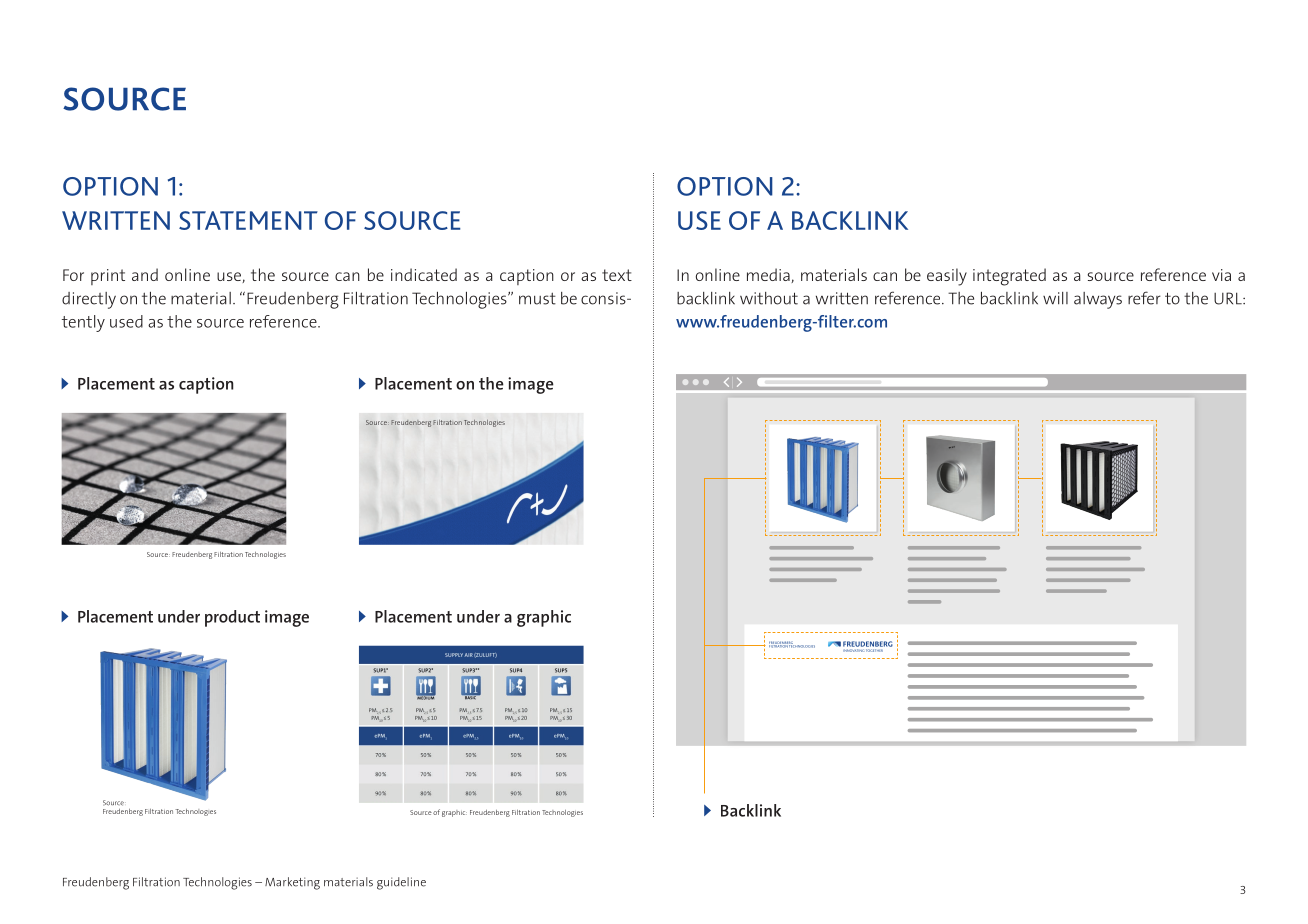 The width and height of the screenshot is (1308, 924). What do you see at coordinates (89, 300) in the screenshot?
I see `directly` at bounding box center [89, 300].
